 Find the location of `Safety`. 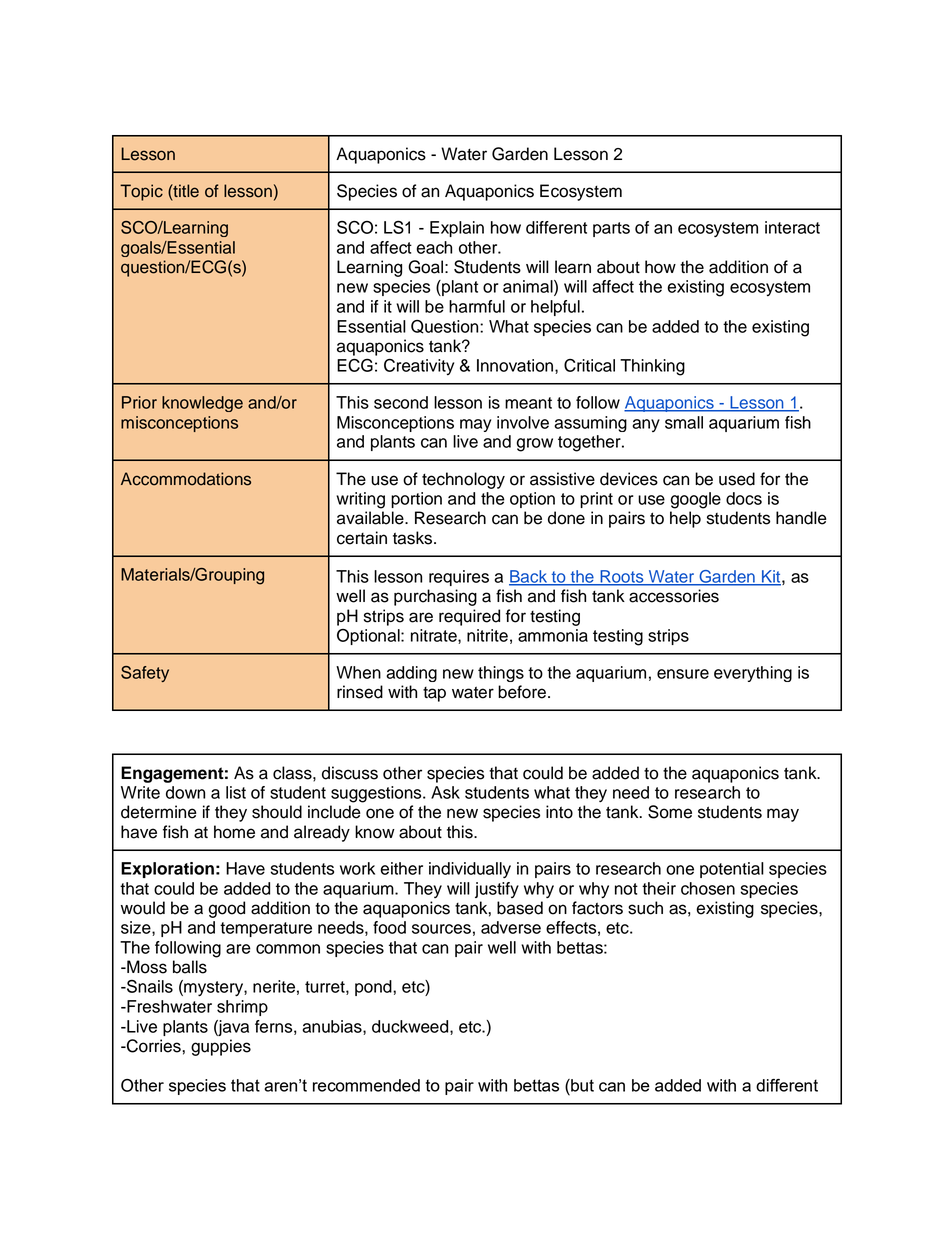

Safety is located at coordinates (145, 674).
